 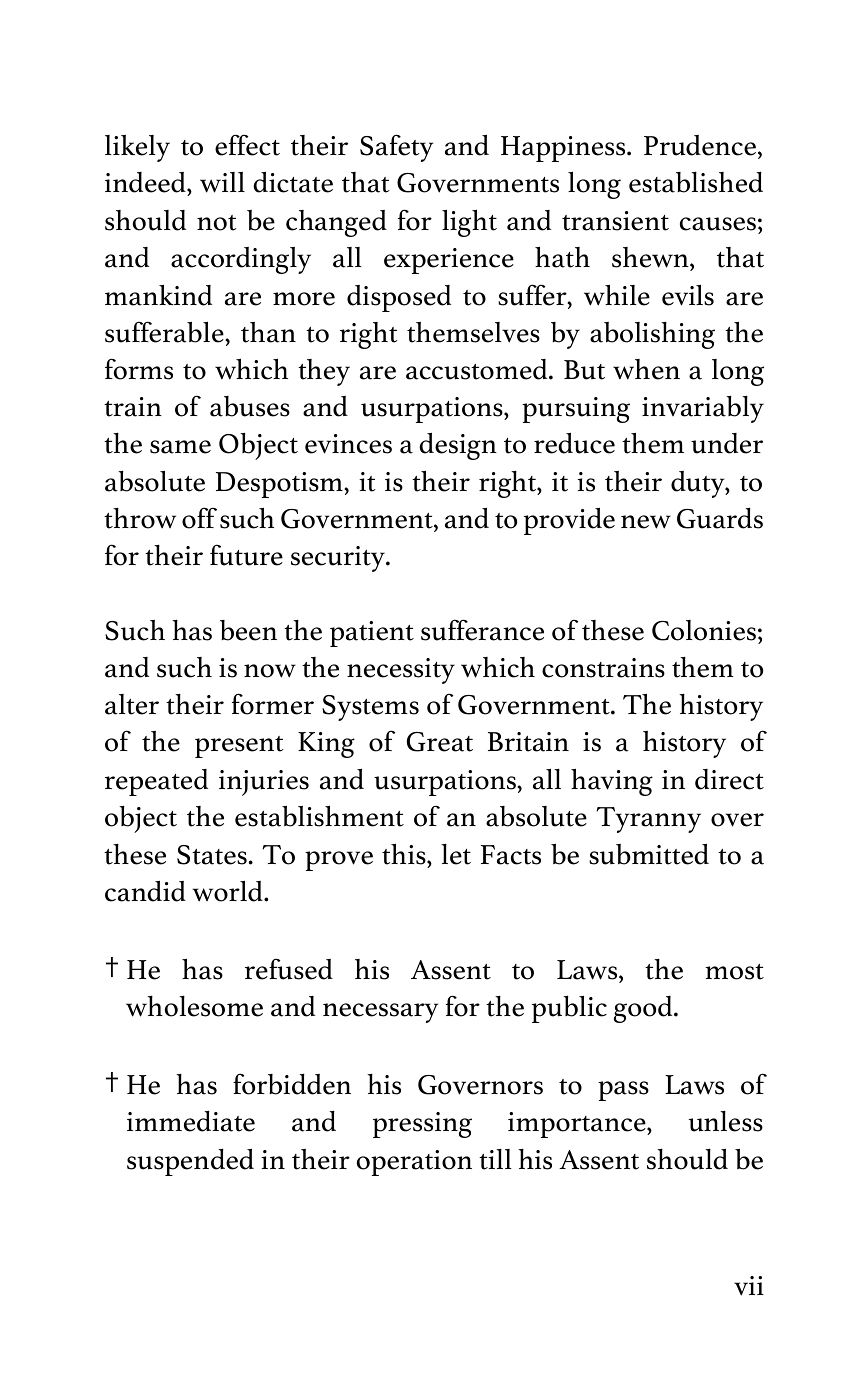 I want to click on Safety, so click(x=397, y=148).
